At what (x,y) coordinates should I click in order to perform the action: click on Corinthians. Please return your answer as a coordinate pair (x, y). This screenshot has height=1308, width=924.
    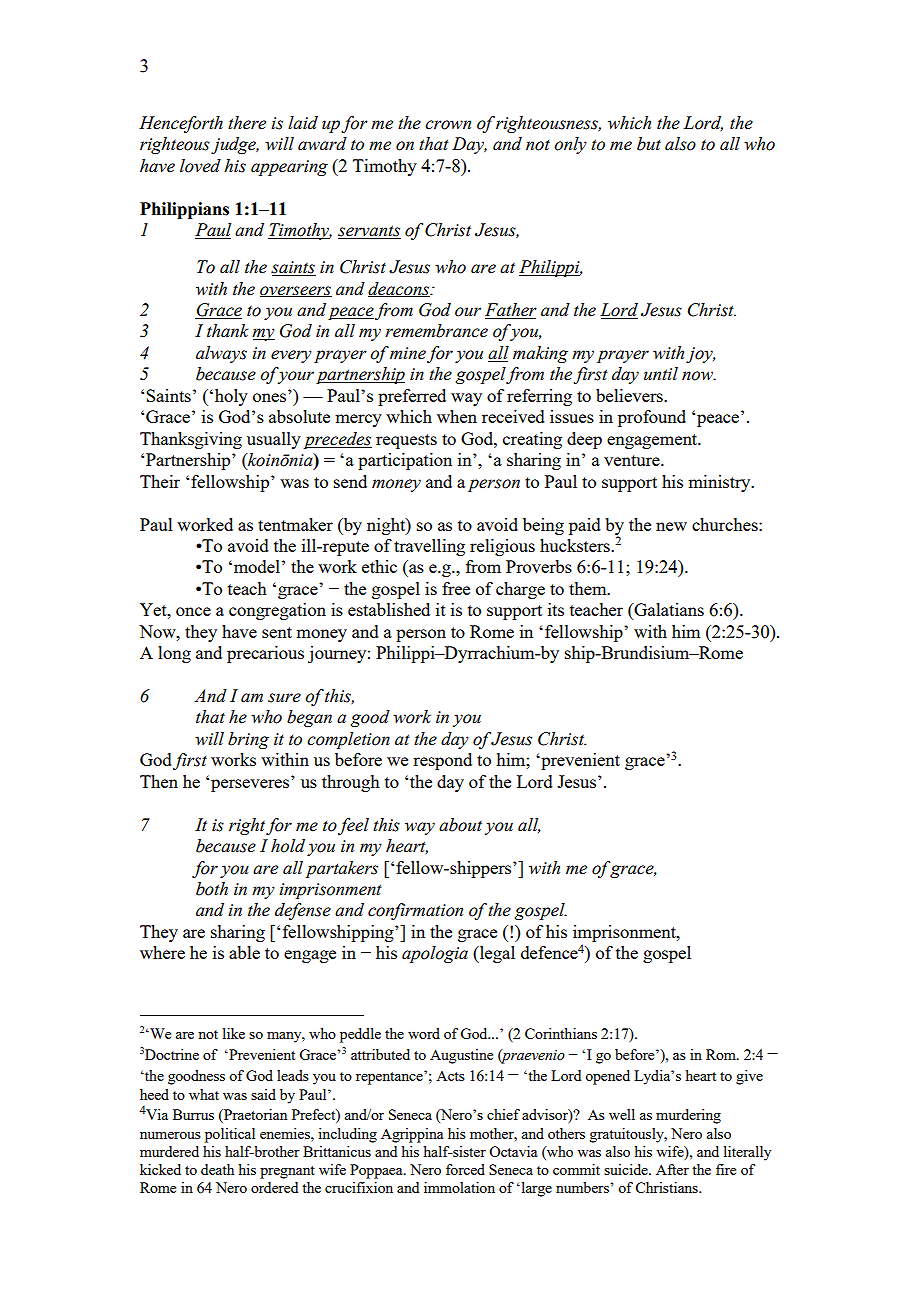
    Looking at the image, I should click on (561, 1033).
